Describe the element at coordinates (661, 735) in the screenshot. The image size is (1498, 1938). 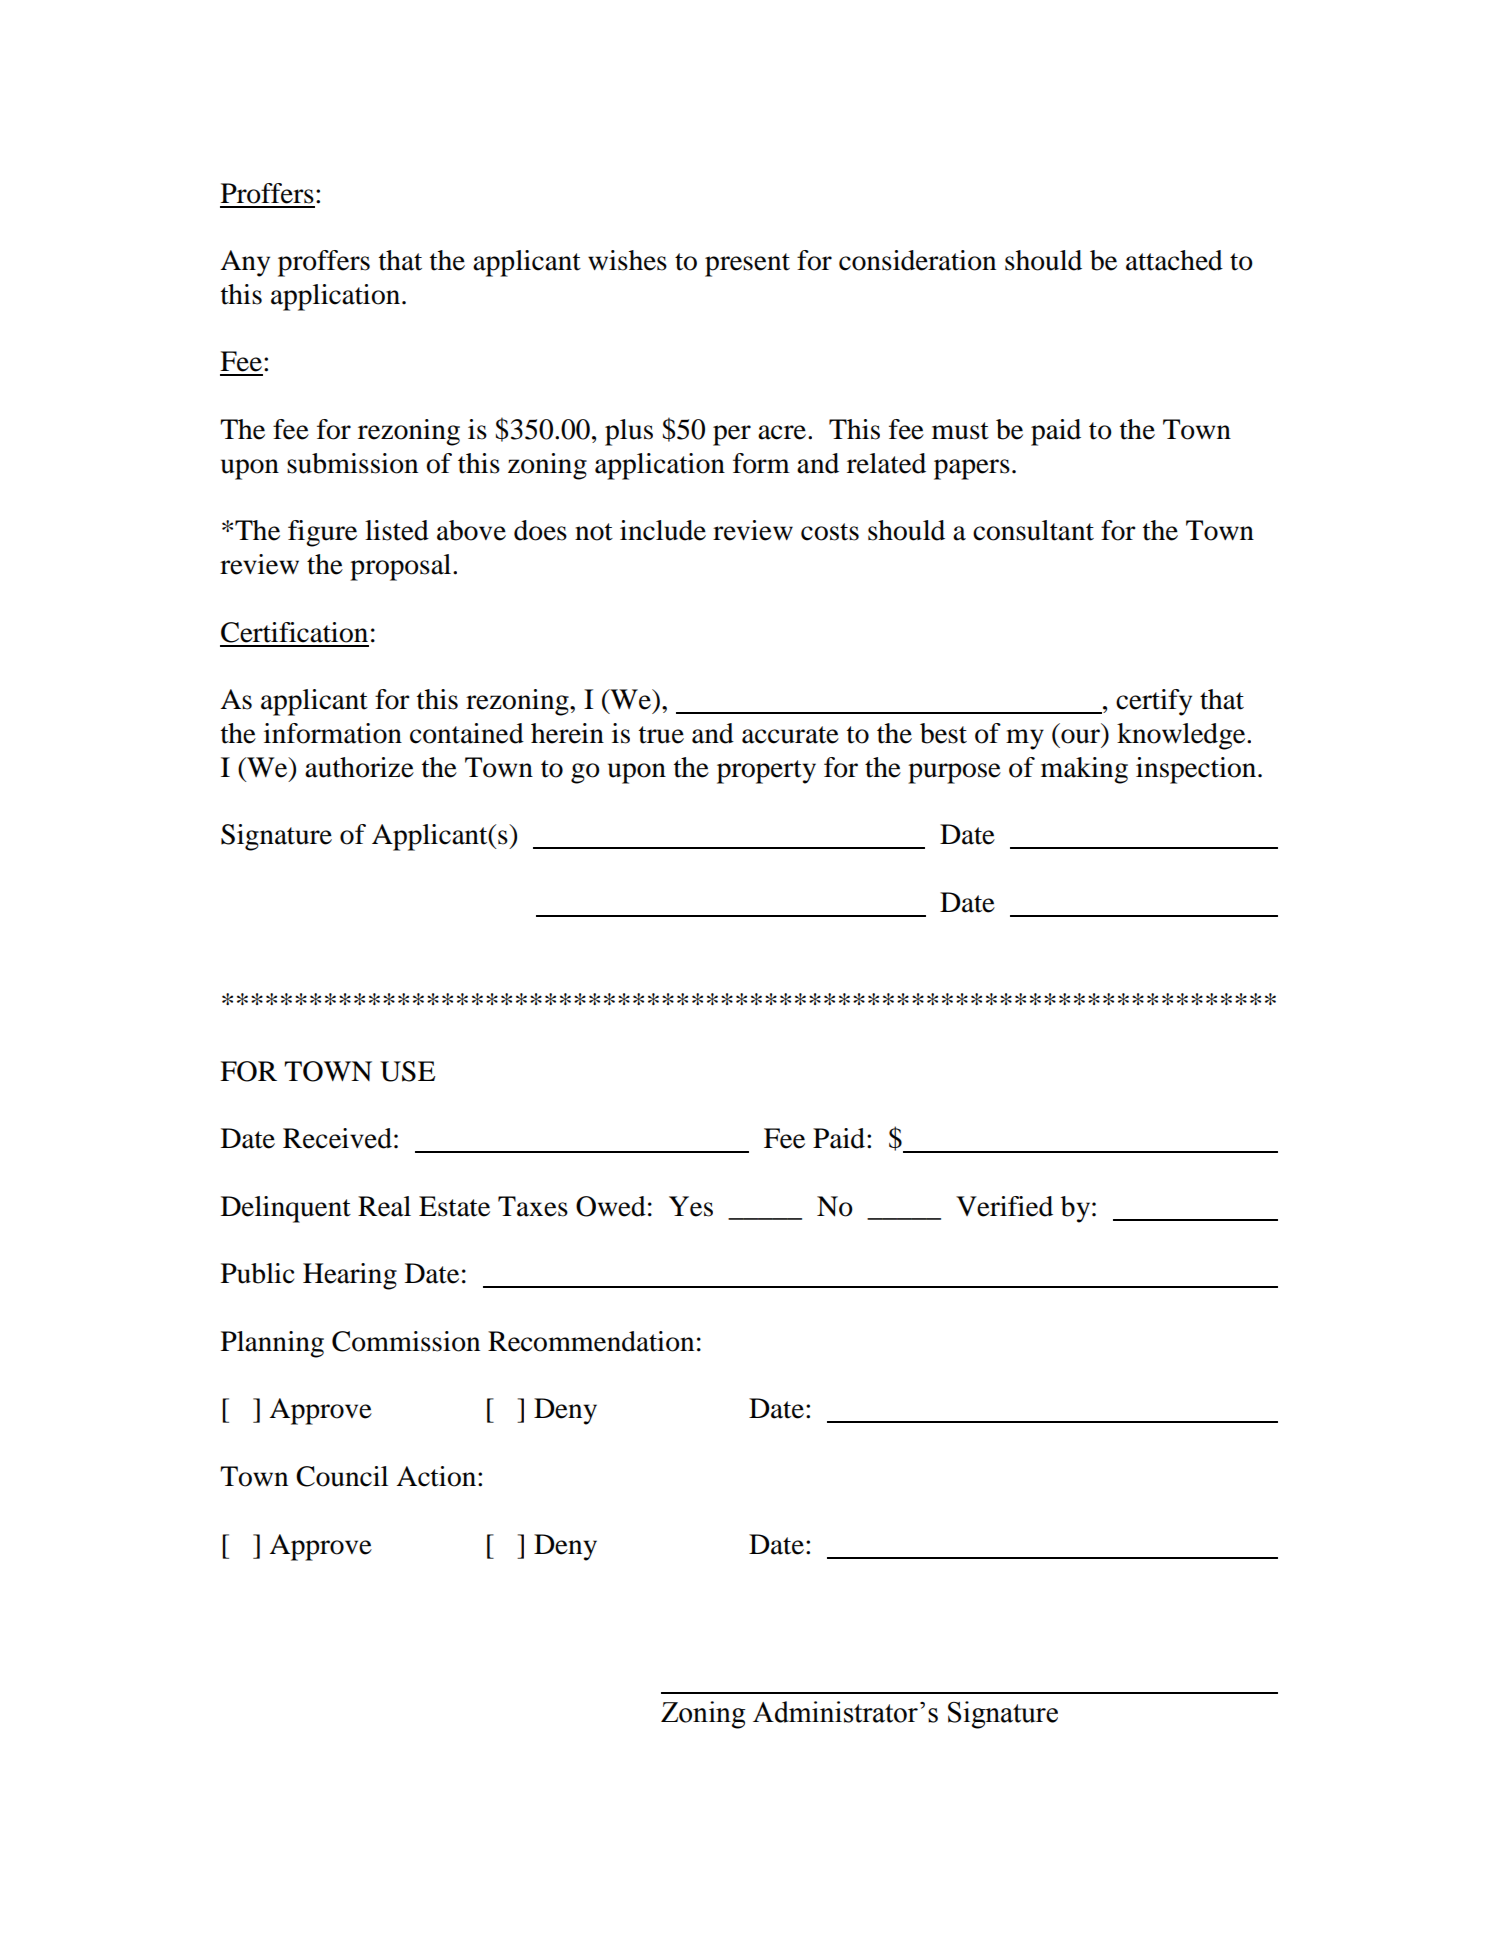
I see `true` at that location.
